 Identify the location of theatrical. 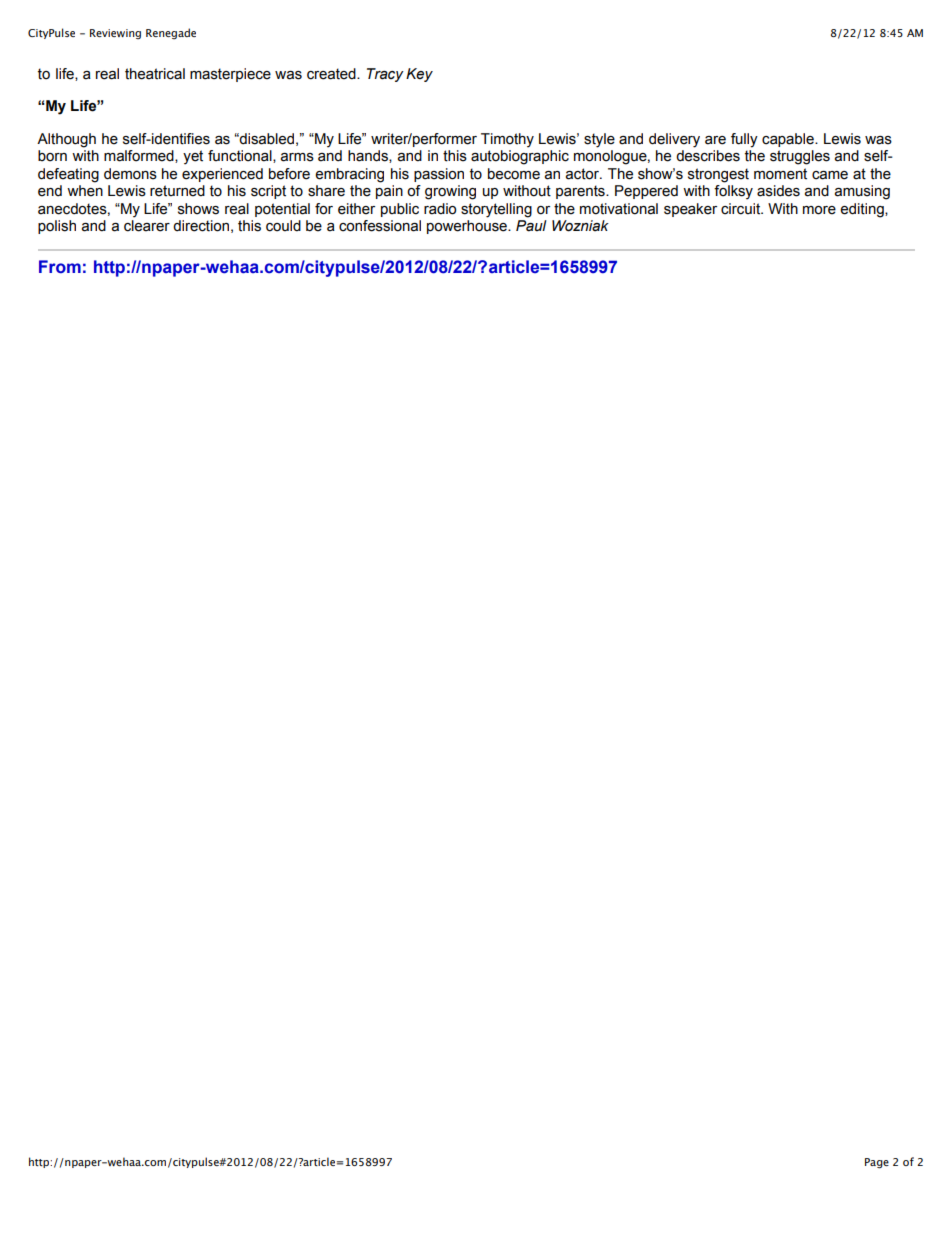
(155, 74).
